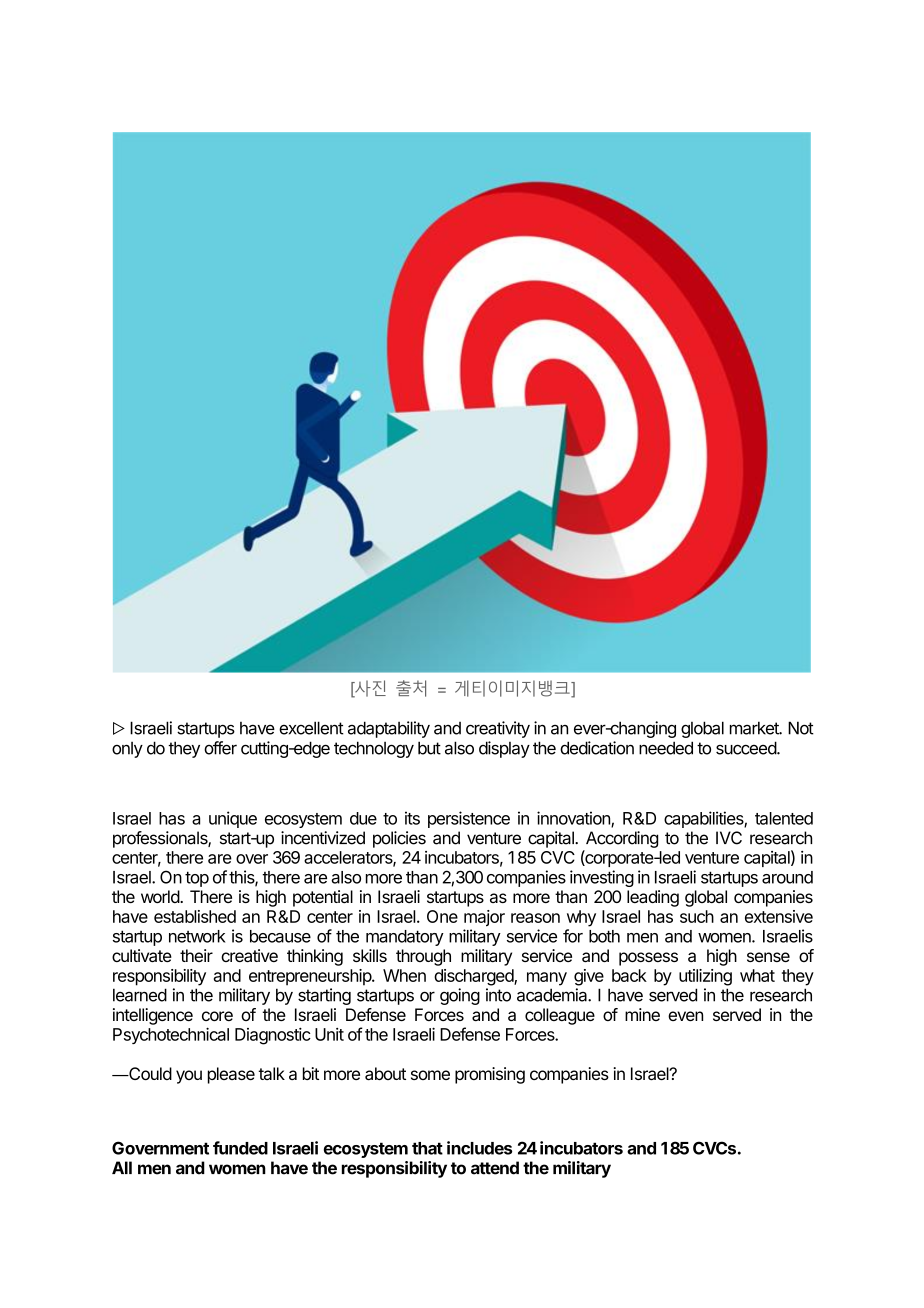 The height and width of the screenshot is (1308, 924). Describe the element at coordinates (220, 748) in the screenshot. I see `offer` at that location.
